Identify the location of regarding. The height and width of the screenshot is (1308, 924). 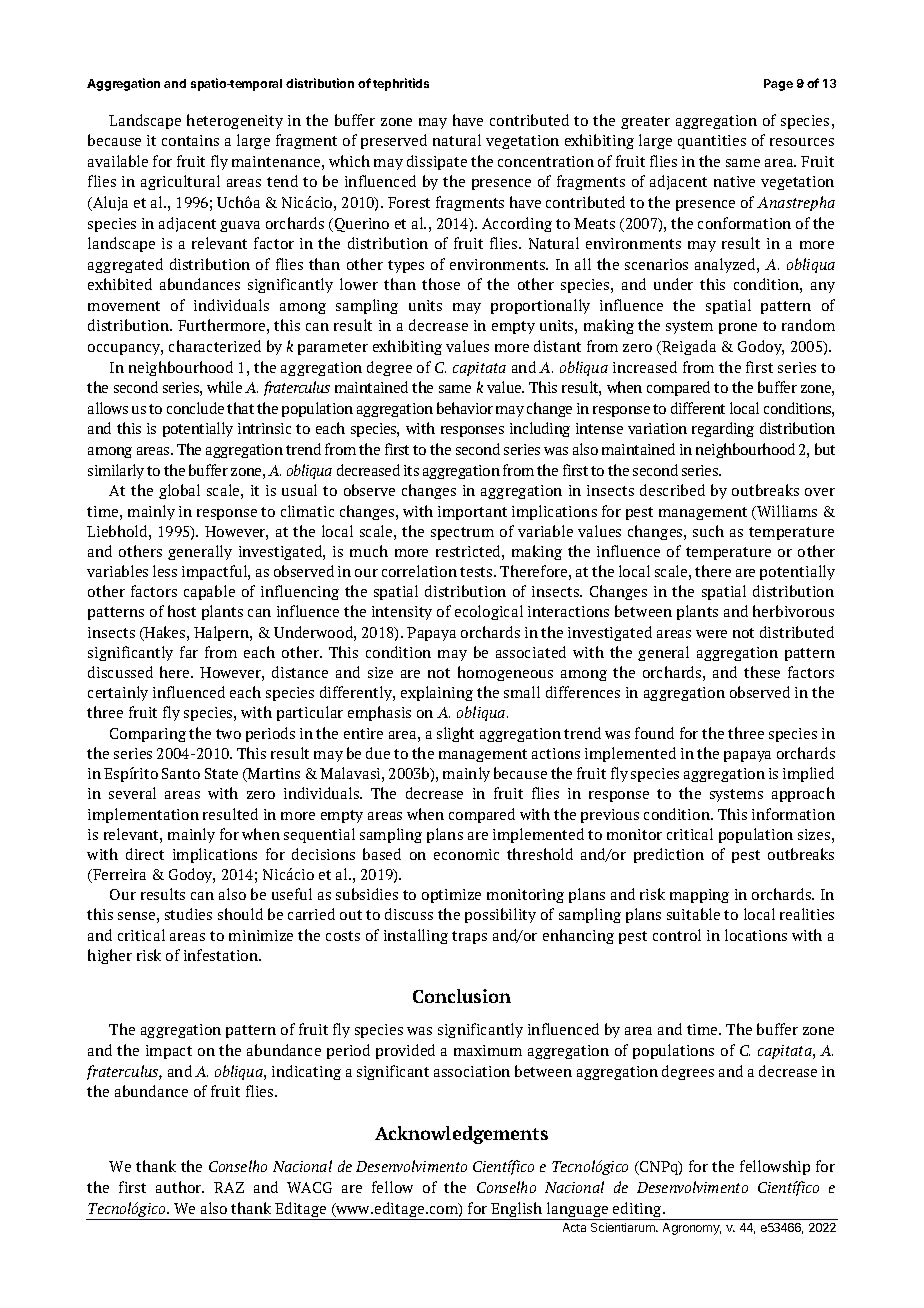
(723, 429).
